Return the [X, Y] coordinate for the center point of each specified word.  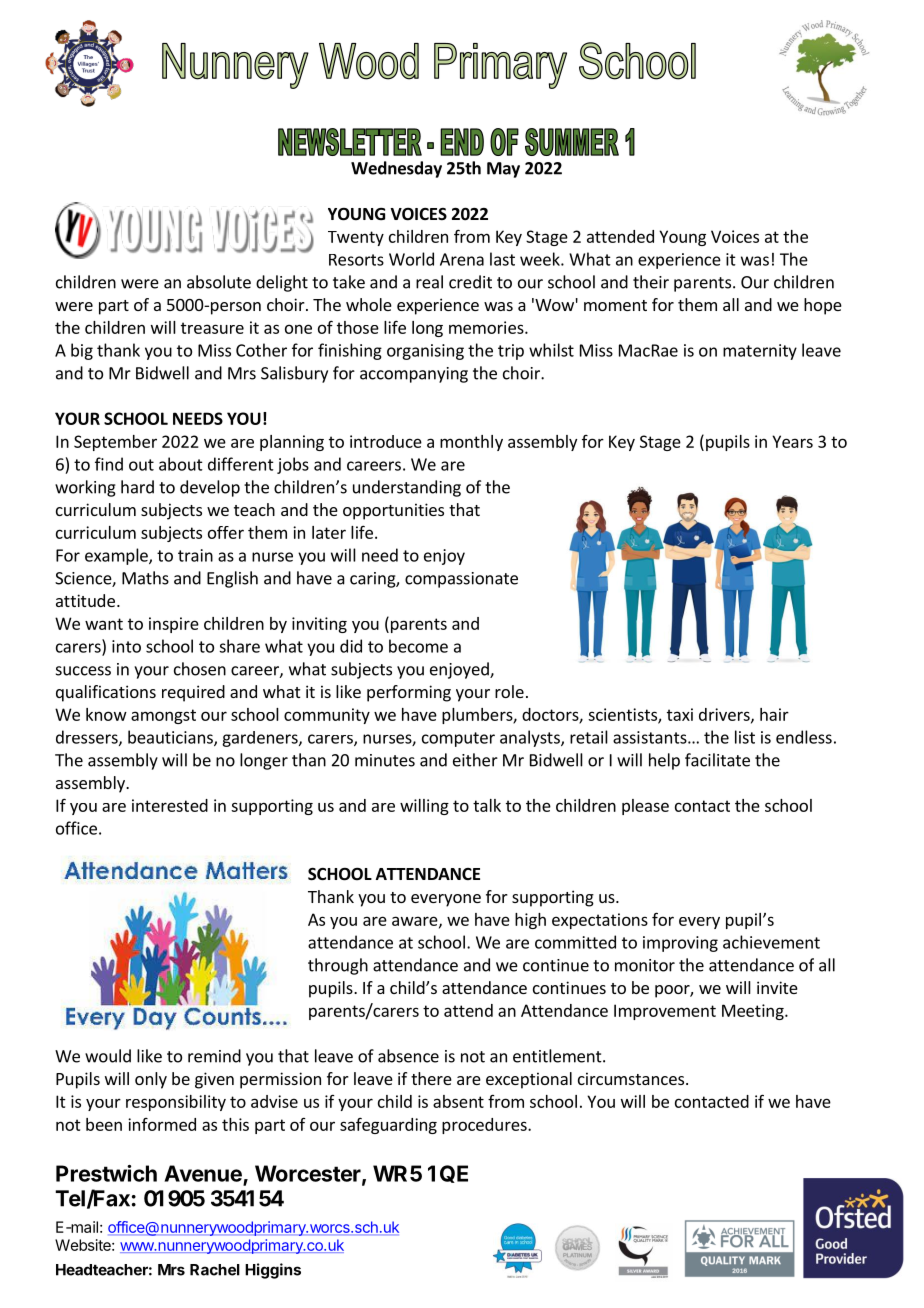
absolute [219, 282]
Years [792, 441]
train [195, 555]
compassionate [461, 580]
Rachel [215, 1270]
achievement [771, 942]
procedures [485, 1126]
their [651, 282]
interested [170, 805]
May [503, 170]
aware [416, 922]
